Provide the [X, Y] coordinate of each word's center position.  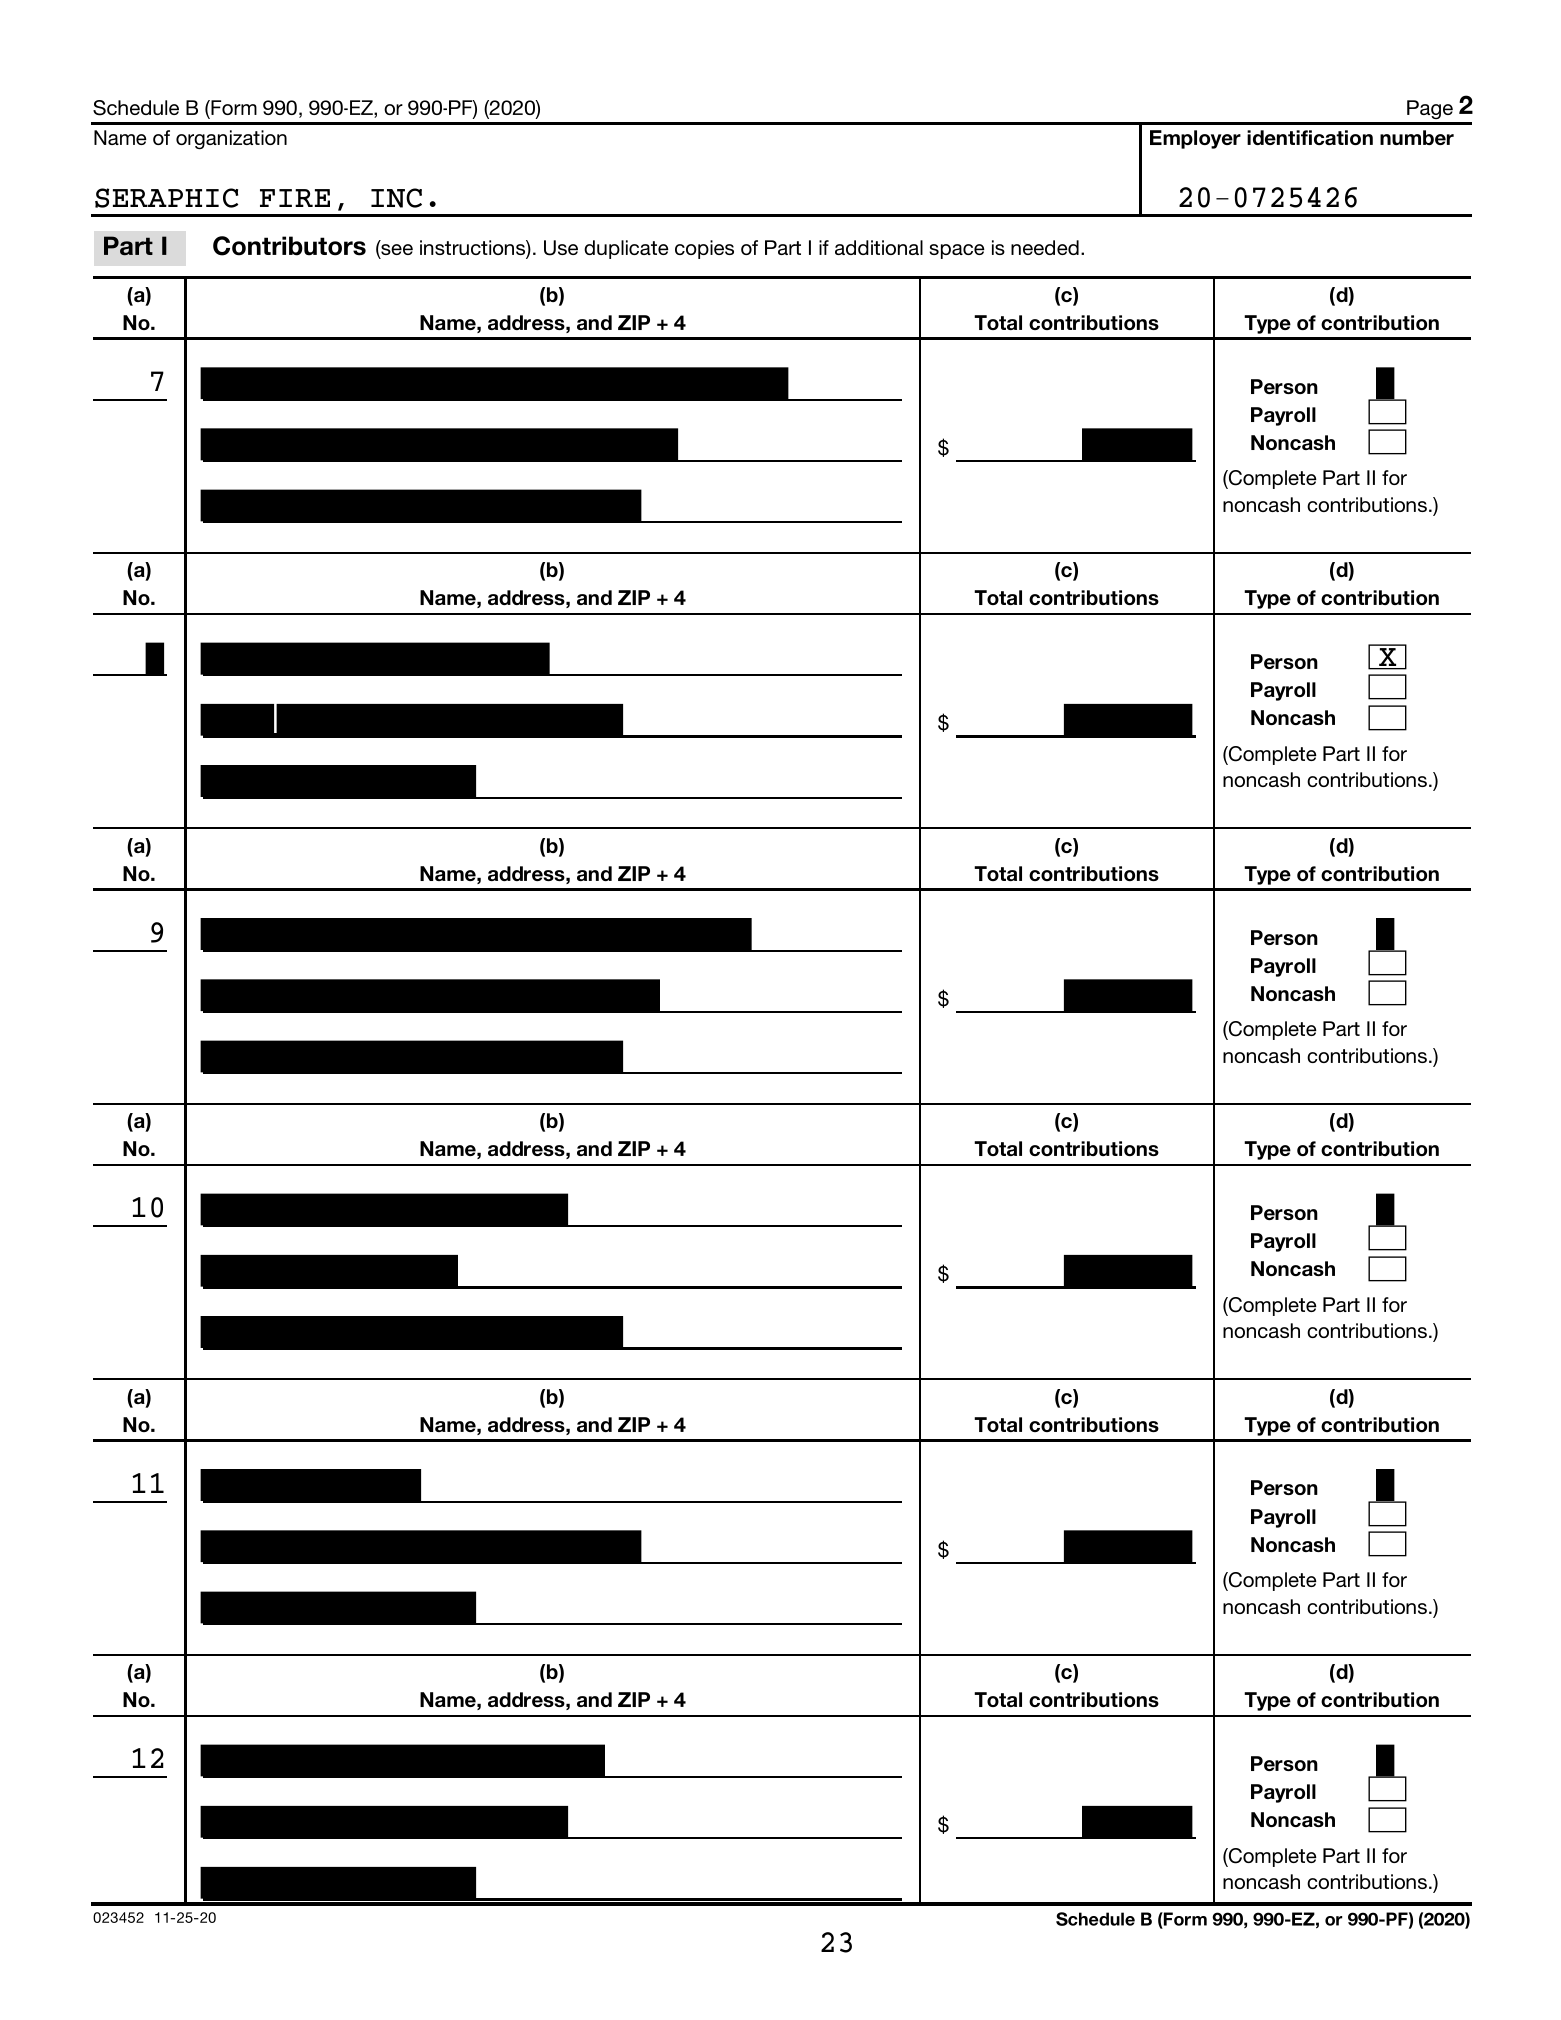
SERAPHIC [166, 198]
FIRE [295, 198]
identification [1310, 137]
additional [879, 247]
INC [396, 198]
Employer [1195, 139]
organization [231, 139]
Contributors [289, 246]
